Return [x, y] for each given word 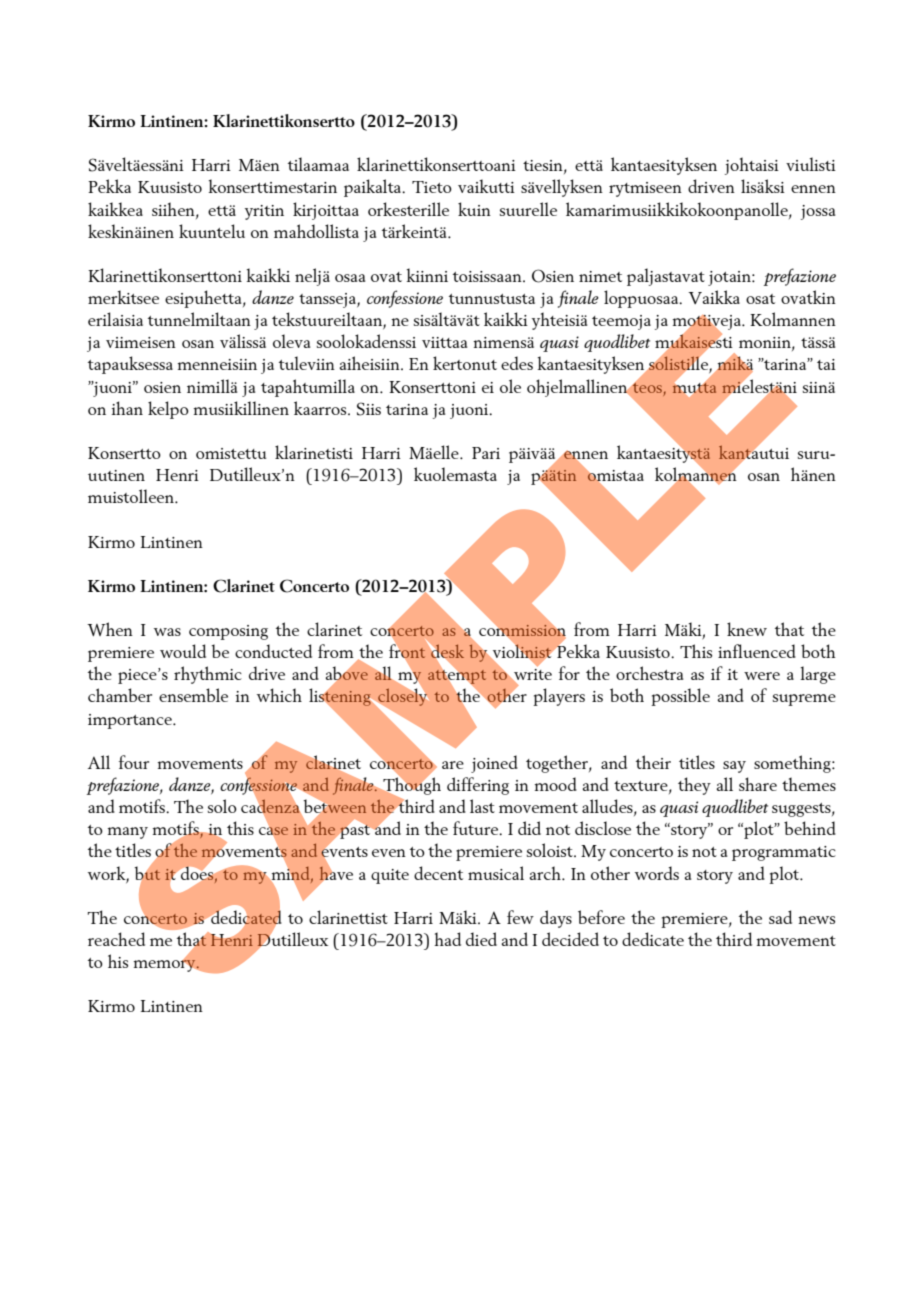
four [134, 762]
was [167, 632]
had [447, 939]
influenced [757, 651]
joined [494, 764]
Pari [486, 453]
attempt [457, 677]
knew [747, 629]
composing [228, 632]
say [734, 767]
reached [116, 939]
